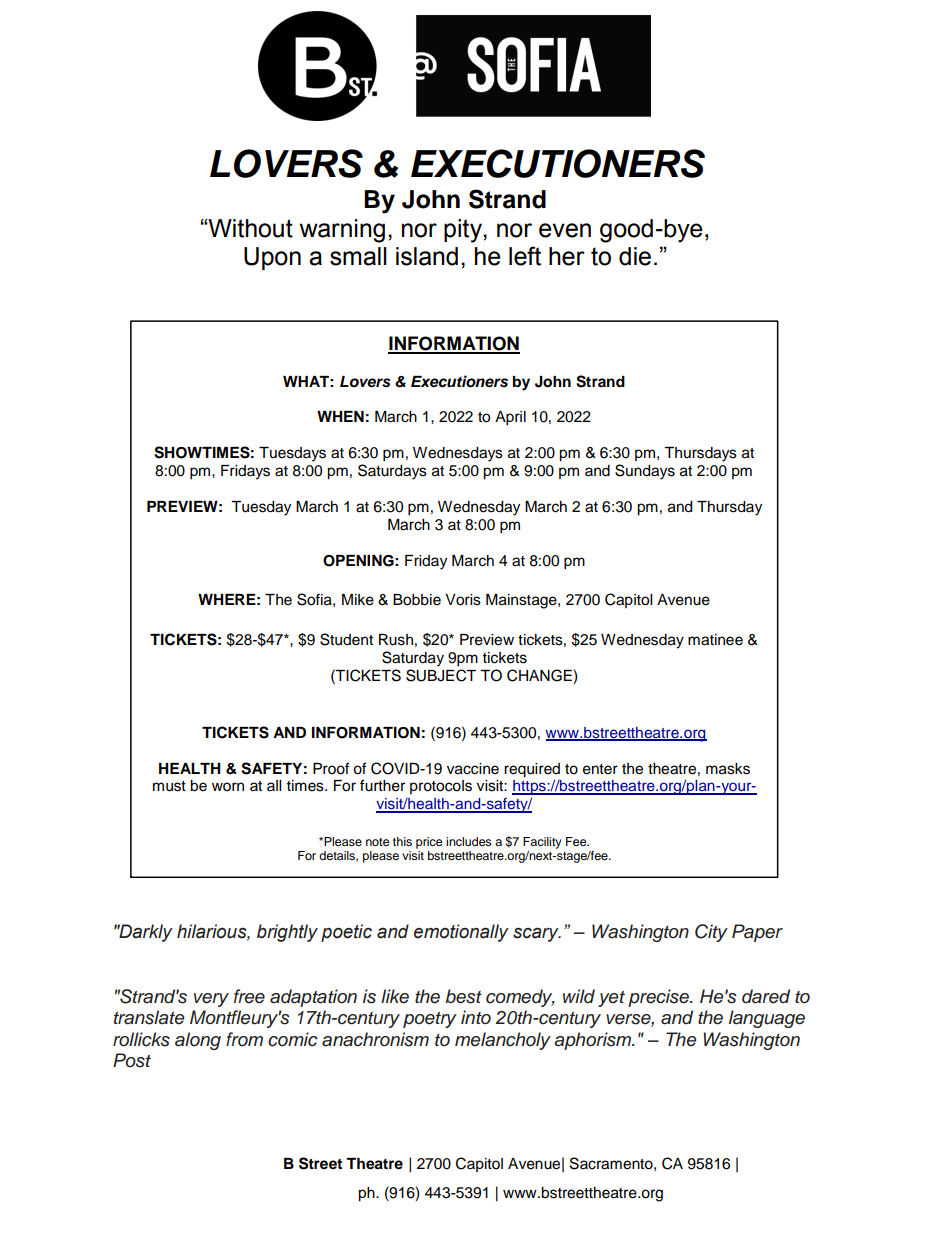 The image size is (952, 1233). I want to click on along, so click(198, 1041).
